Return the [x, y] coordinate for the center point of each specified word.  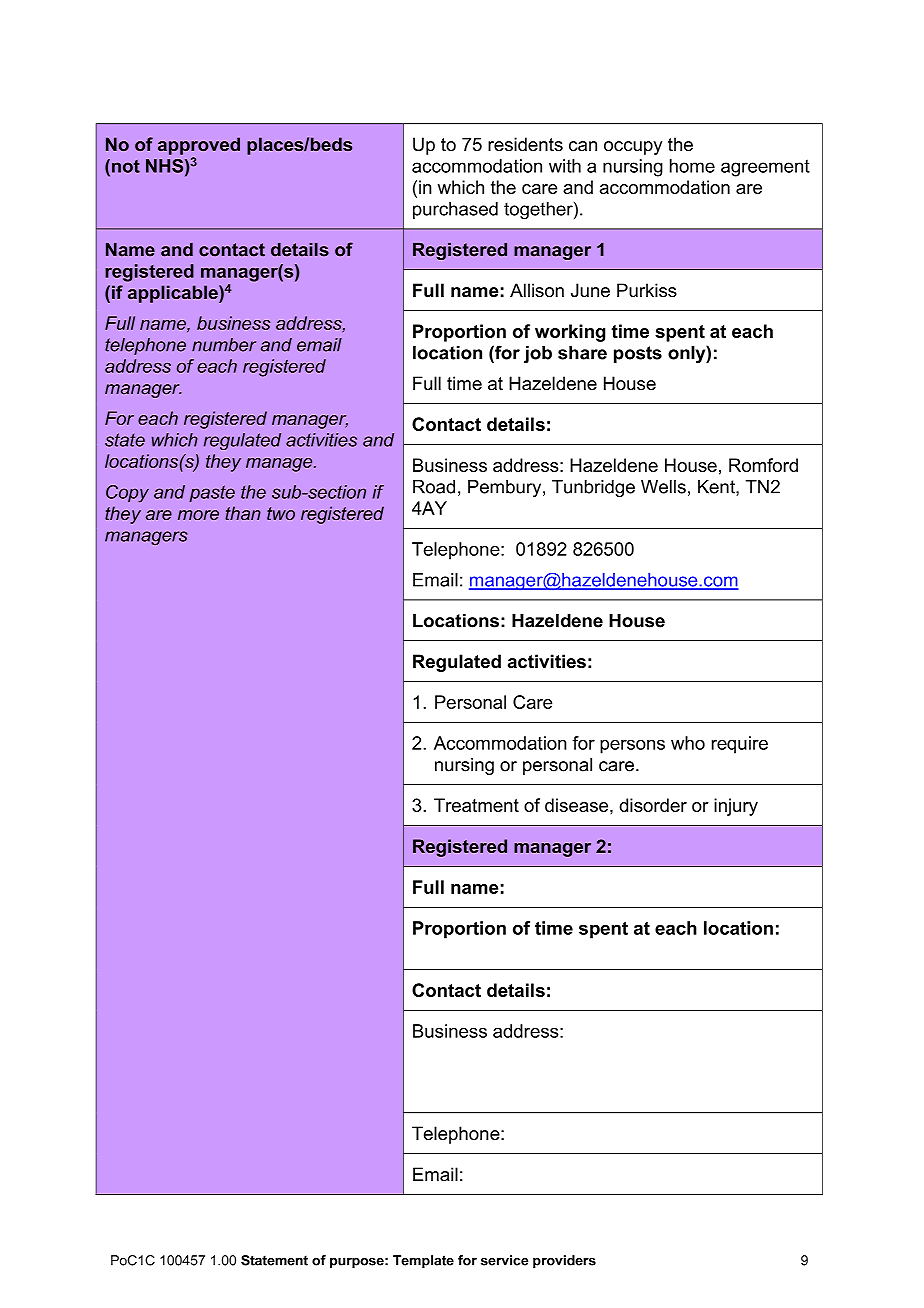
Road [434, 487]
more [198, 515]
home [692, 166]
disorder [653, 805]
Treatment [476, 805]
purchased [455, 210]
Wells [663, 487]
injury [736, 807]
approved [199, 146]
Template [423, 1261]
